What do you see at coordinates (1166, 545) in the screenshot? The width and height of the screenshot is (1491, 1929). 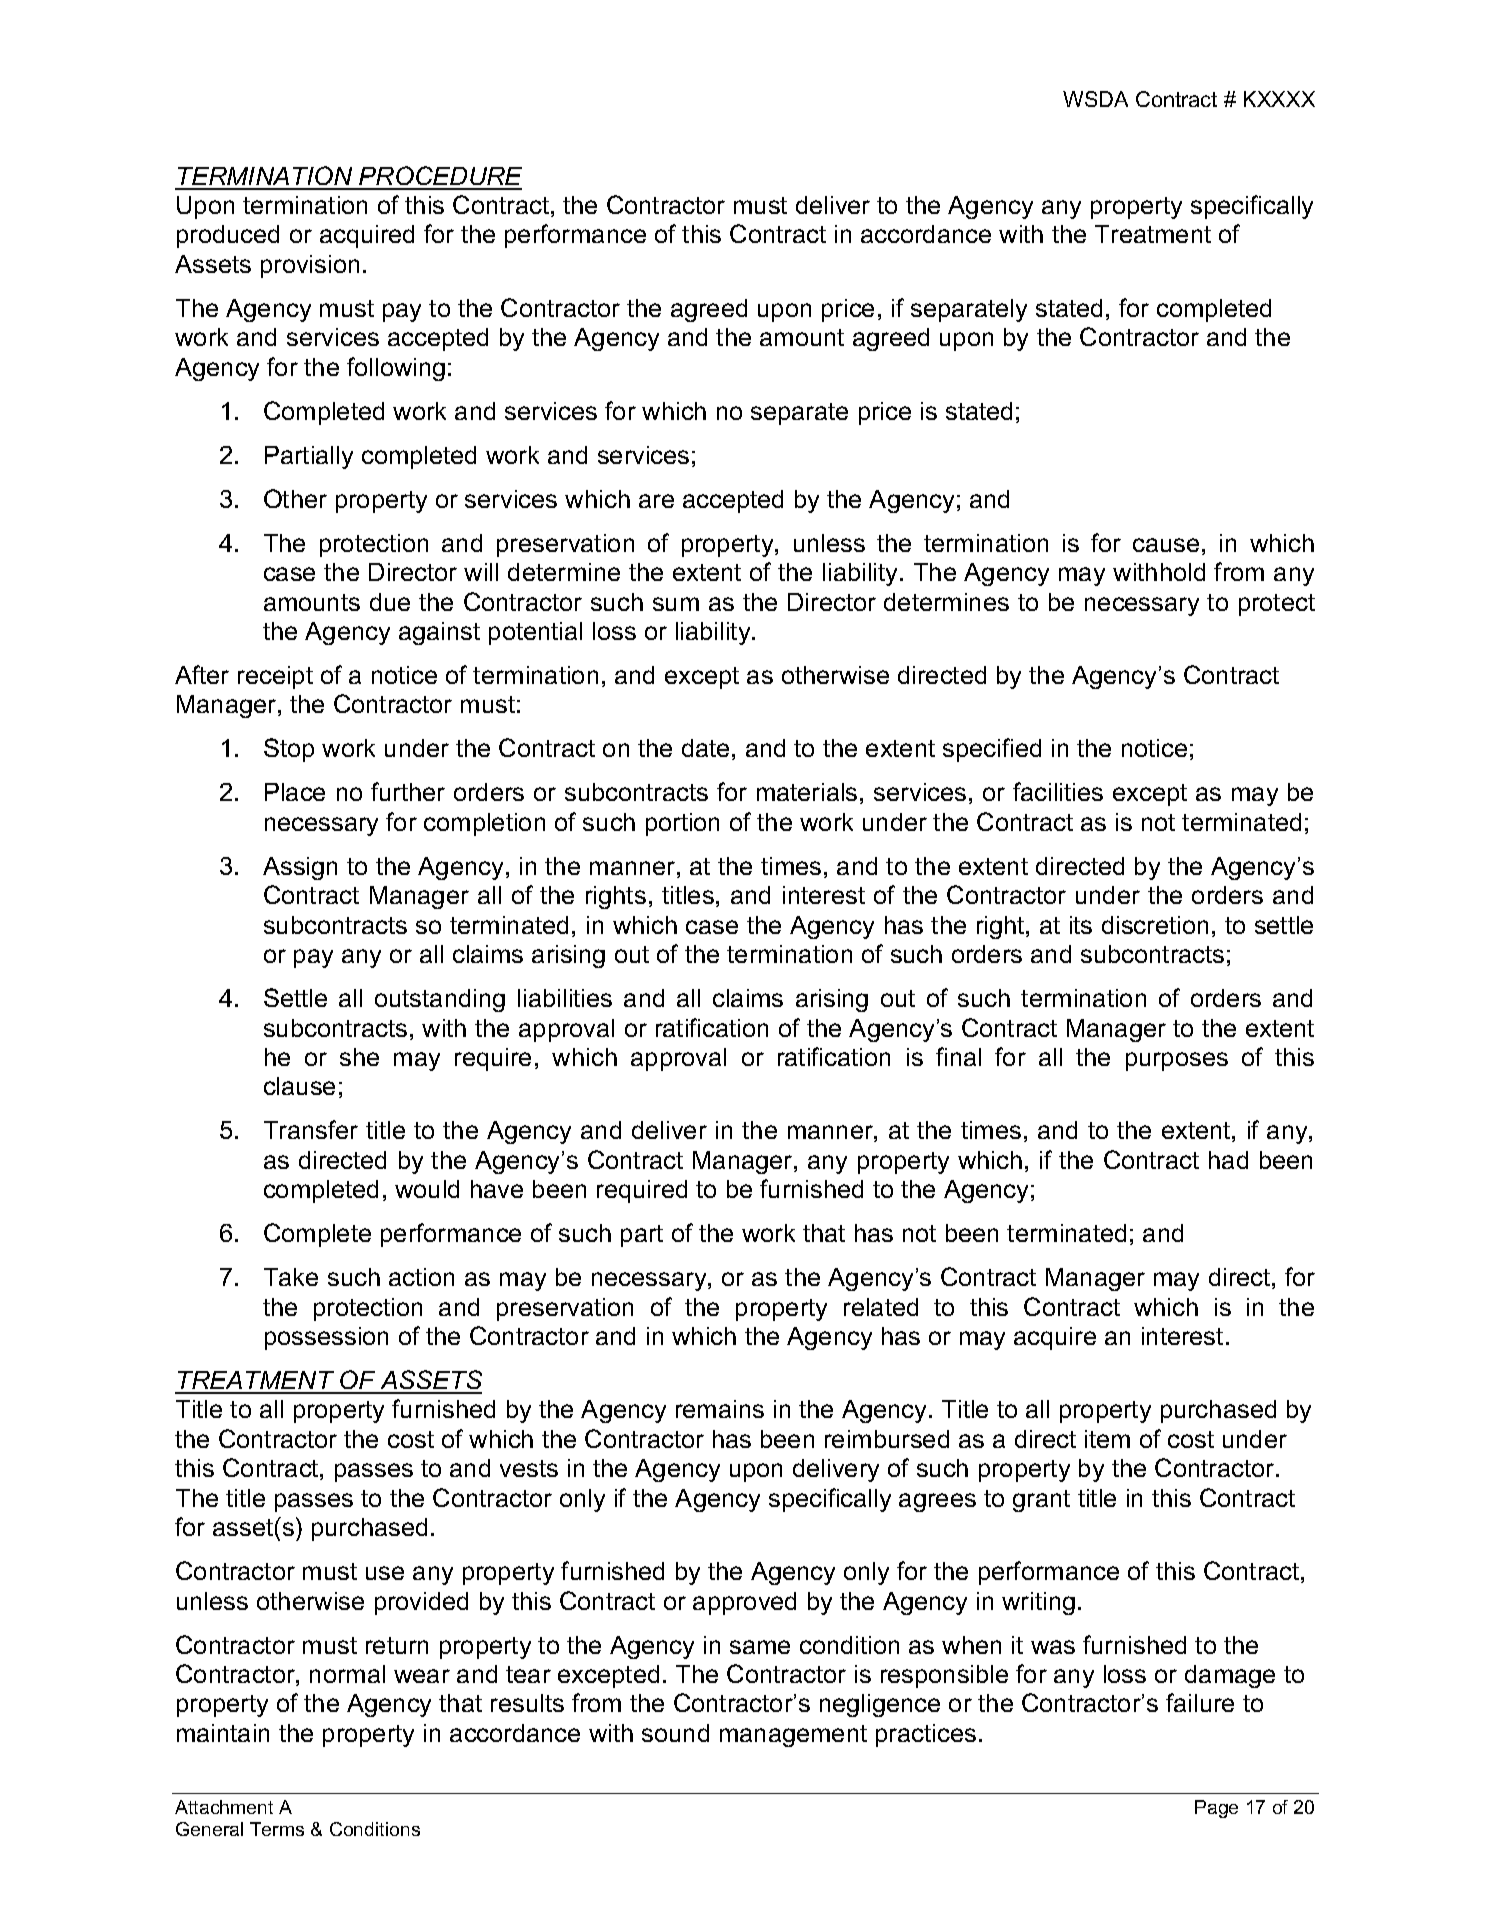 I see `cause` at bounding box center [1166, 545].
